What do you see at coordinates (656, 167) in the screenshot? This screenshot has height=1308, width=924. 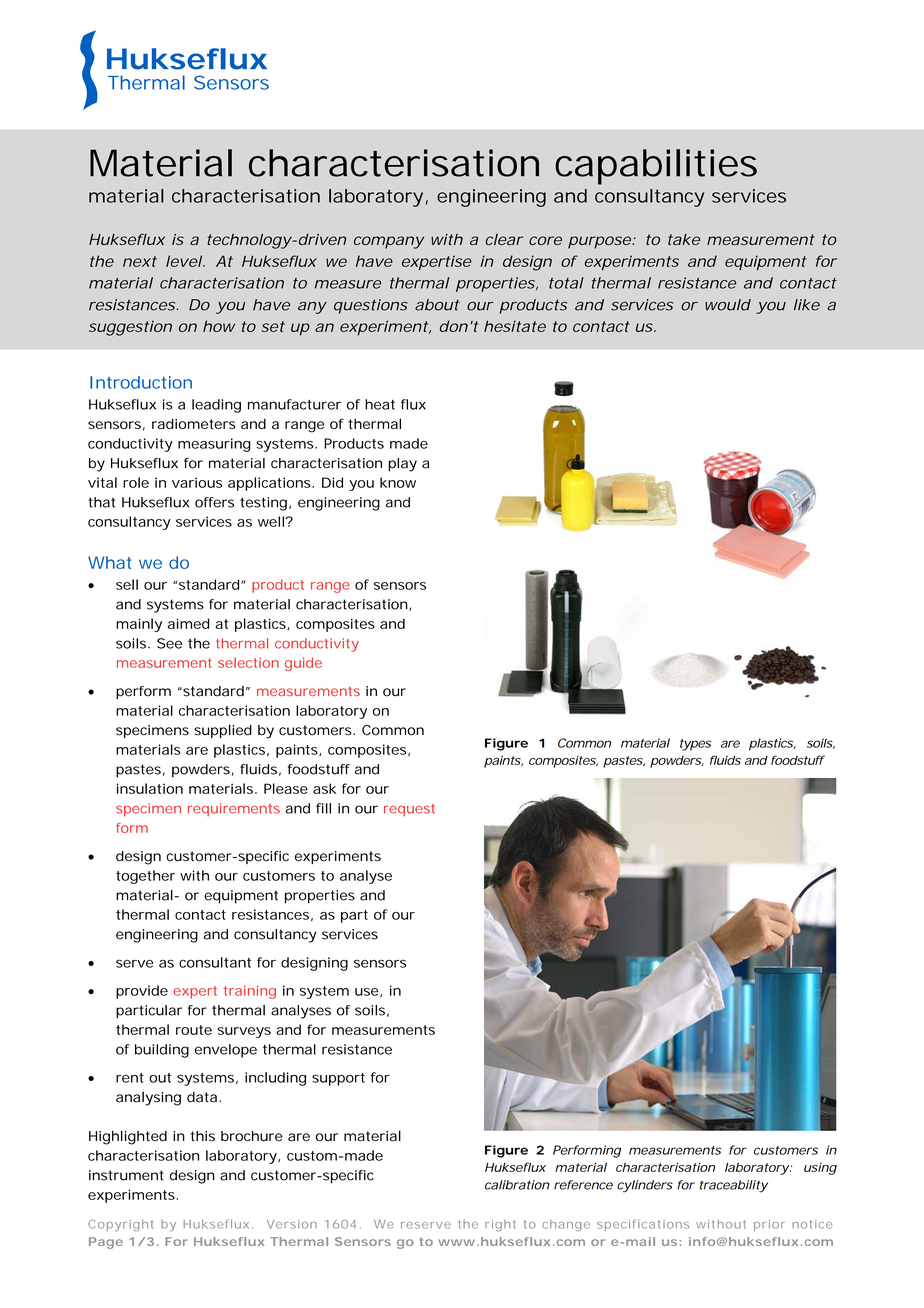 I see `capabilities` at bounding box center [656, 167].
